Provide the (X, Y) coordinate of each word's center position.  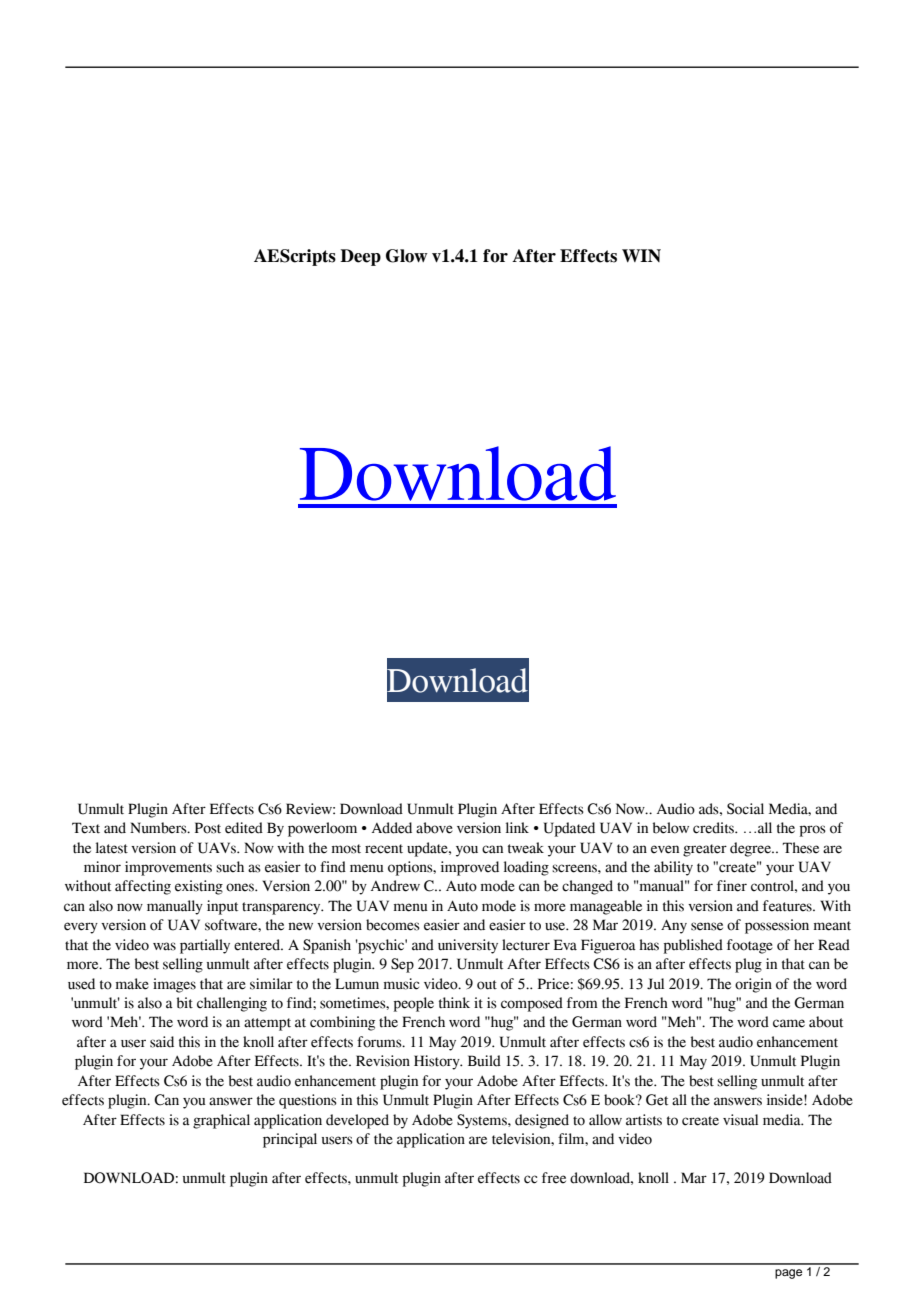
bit (185, 1003)
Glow (407, 256)
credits (715, 828)
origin (753, 985)
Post (208, 828)
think (454, 1002)
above (434, 828)
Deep (360, 257)
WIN (641, 255)
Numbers (159, 828)
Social (745, 809)
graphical (221, 1121)
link (517, 827)
